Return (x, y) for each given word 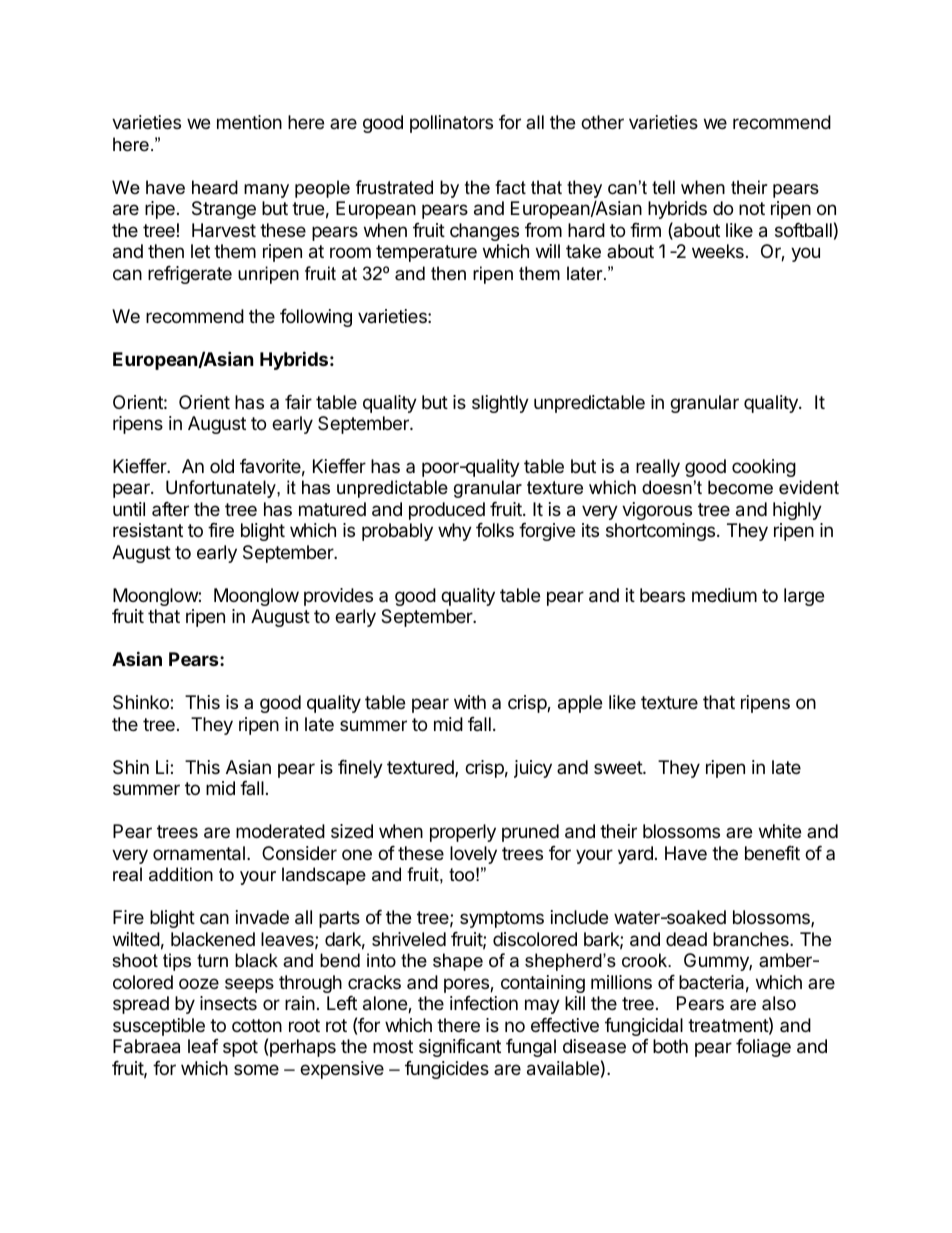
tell (663, 187)
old (222, 466)
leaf (203, 1046)
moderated (280, 831)
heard (215, 187)
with (470, 702)
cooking (764, 468)
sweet (619, 767)
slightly (500, 404)
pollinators (451, 124)
